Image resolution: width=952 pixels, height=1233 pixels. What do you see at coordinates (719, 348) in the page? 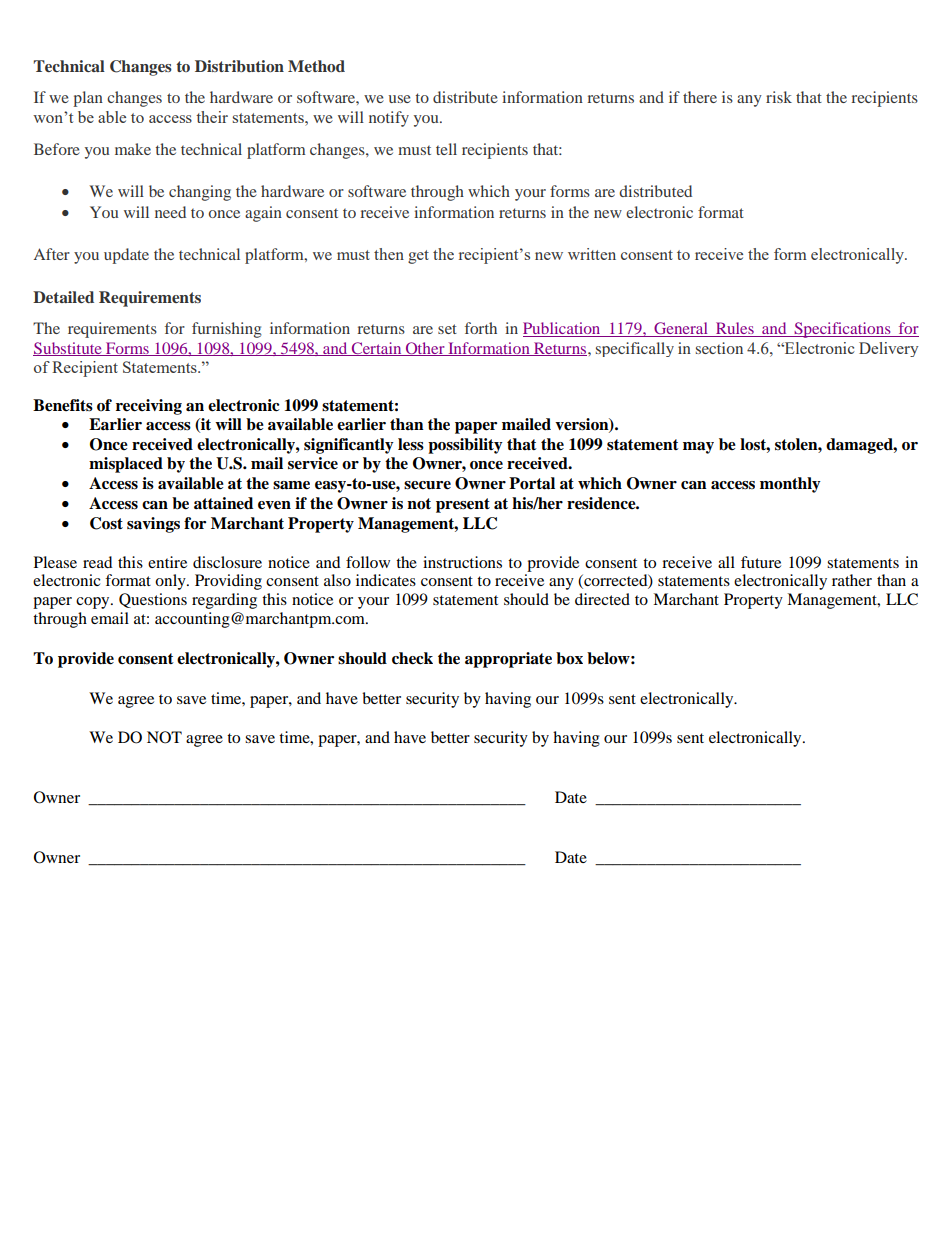
I see `section` at bounding box center [719, 348].
